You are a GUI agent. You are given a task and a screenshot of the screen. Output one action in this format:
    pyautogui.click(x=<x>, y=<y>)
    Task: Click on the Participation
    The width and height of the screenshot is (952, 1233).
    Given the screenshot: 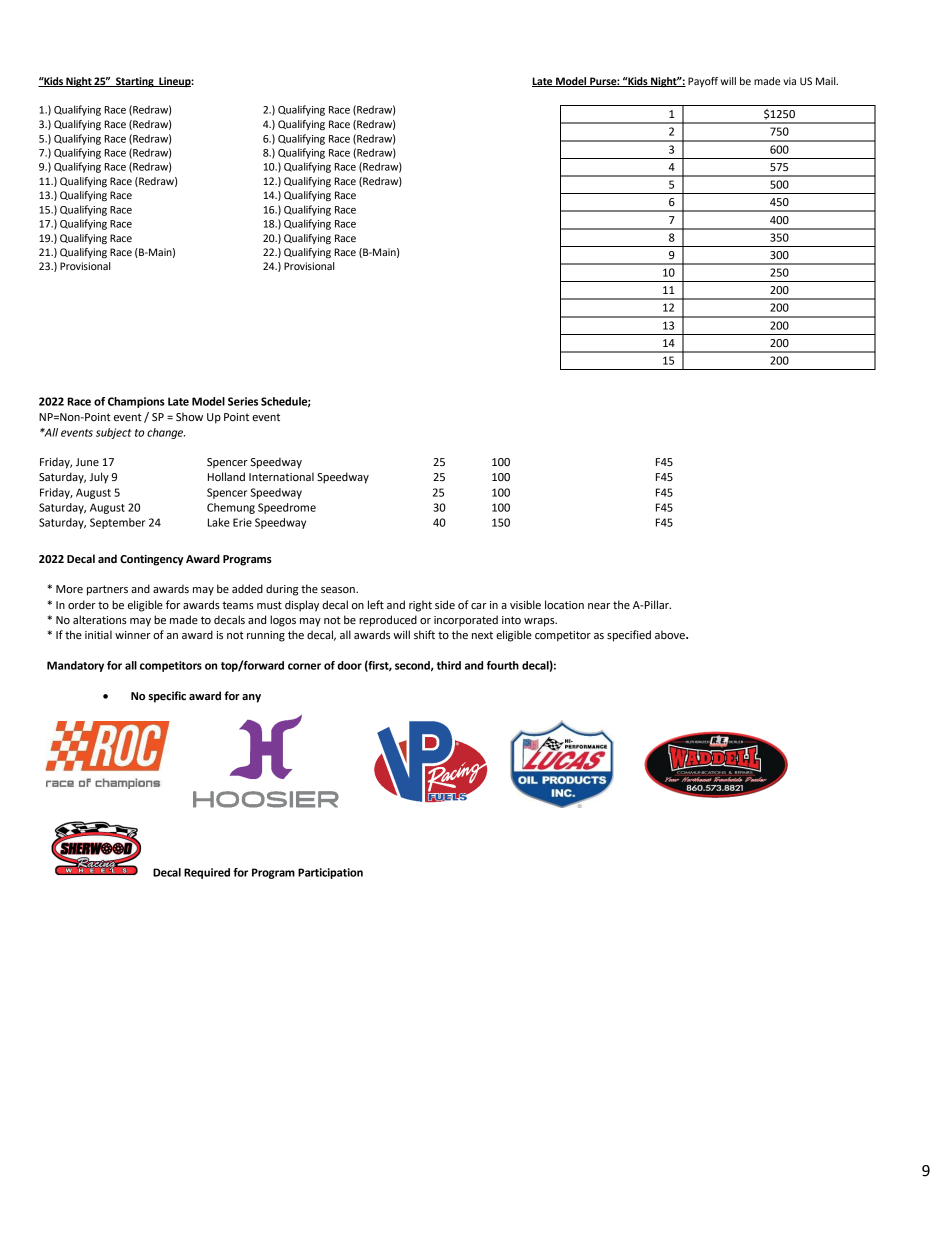 What is the action you would take?
    pyautogui.click(x=330, y=873)
